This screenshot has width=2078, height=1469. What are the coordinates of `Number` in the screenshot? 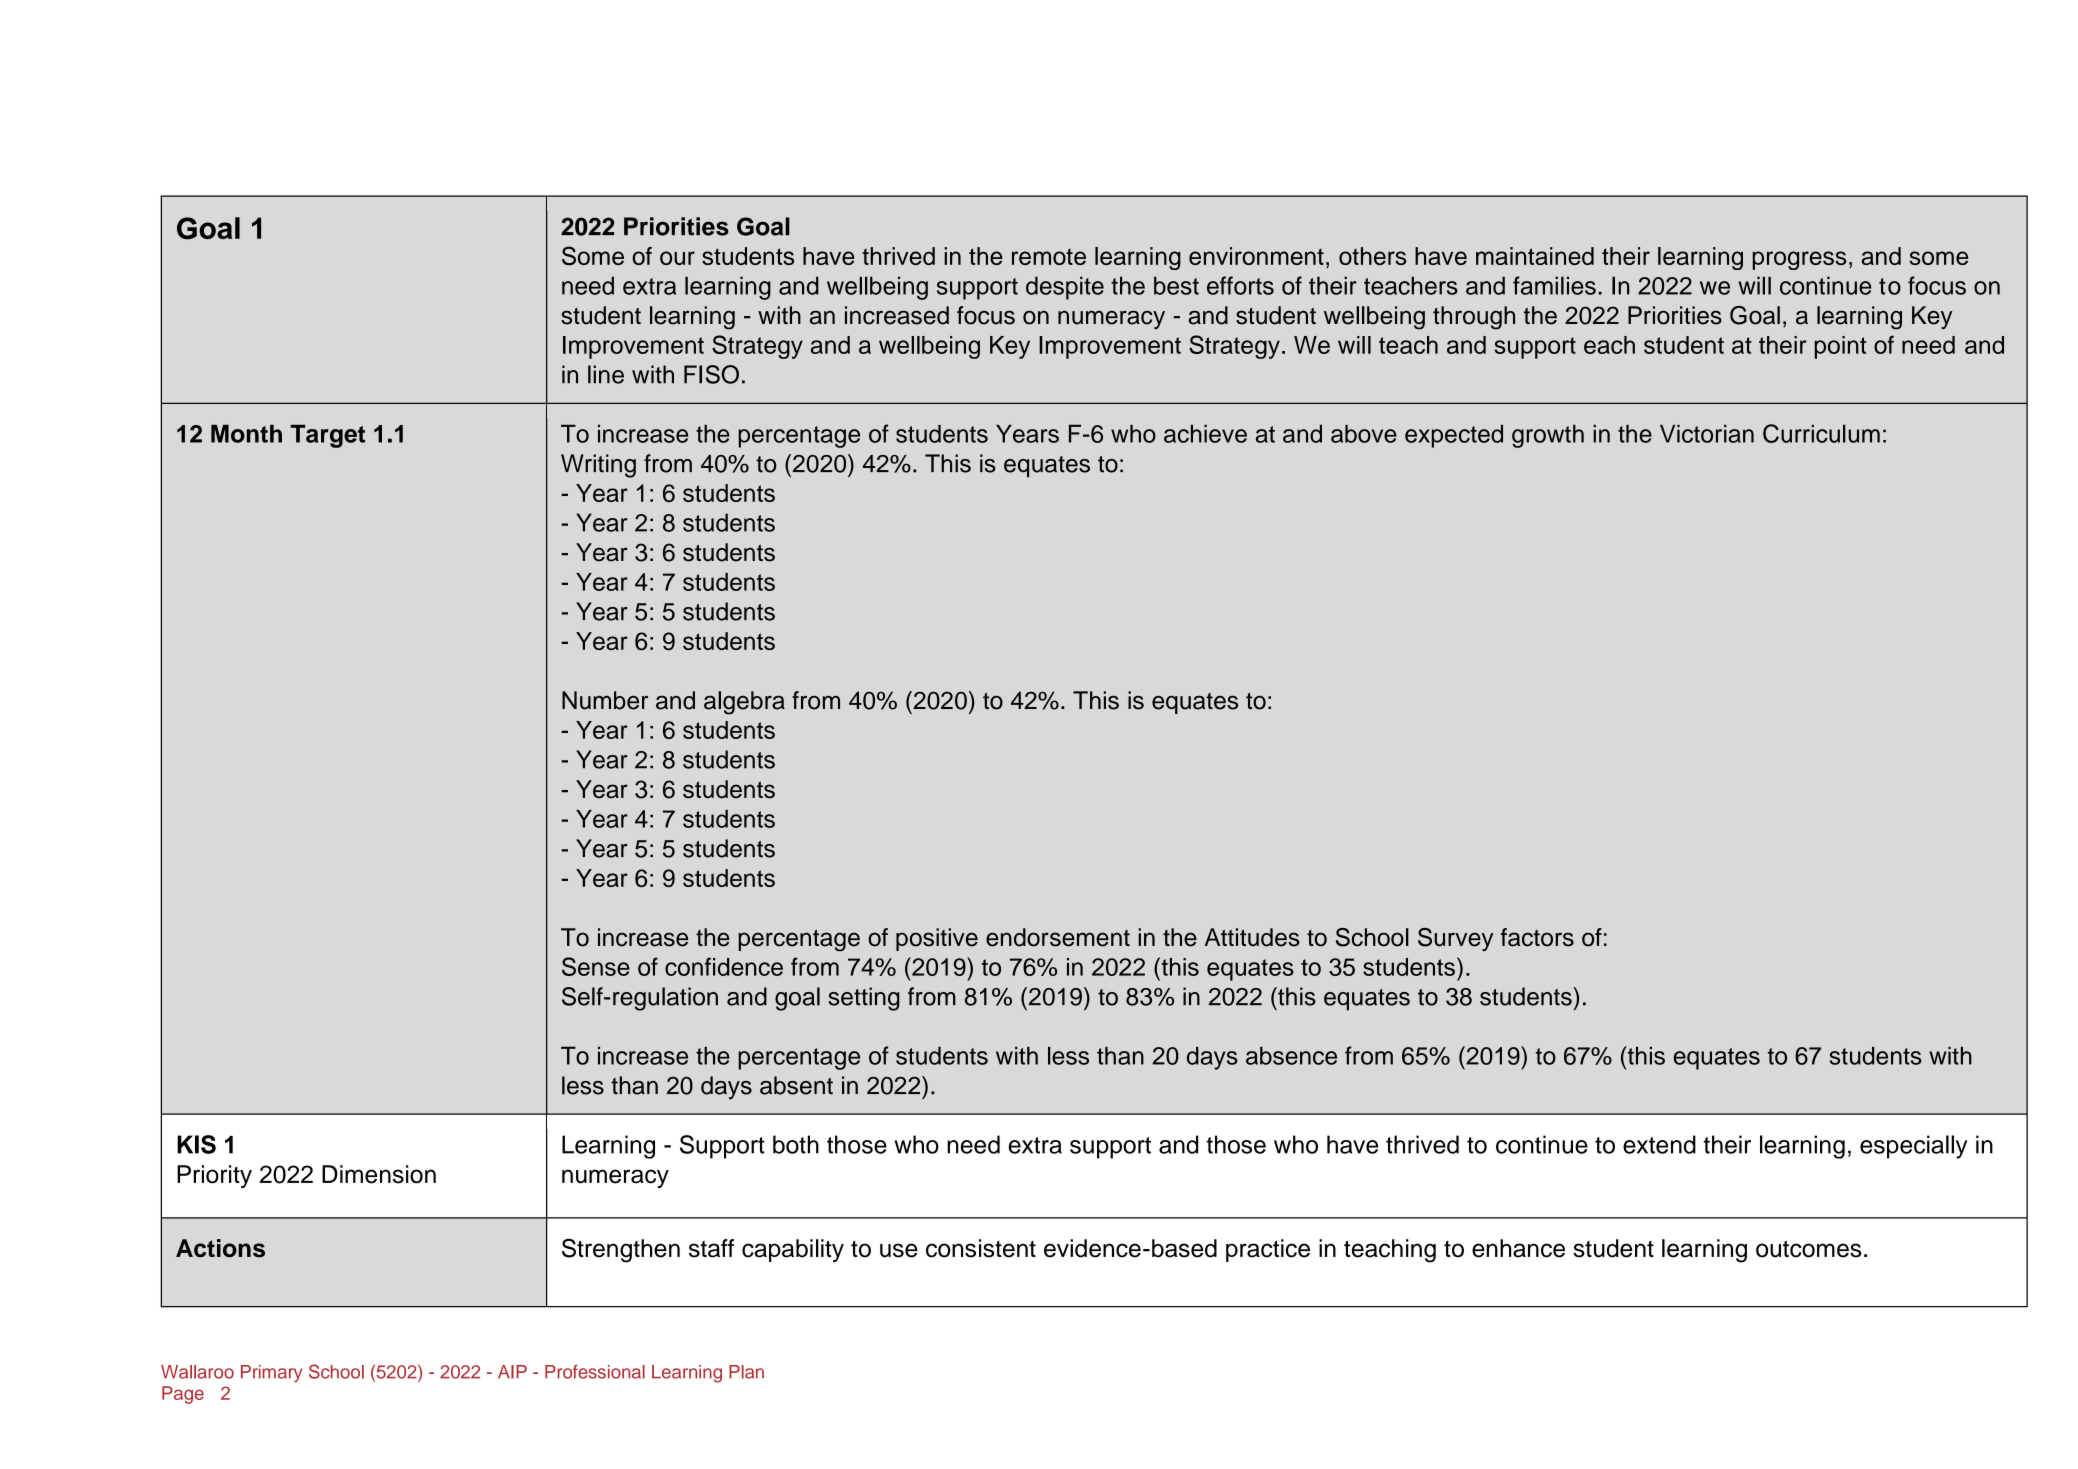 It's located at (605, 700).
